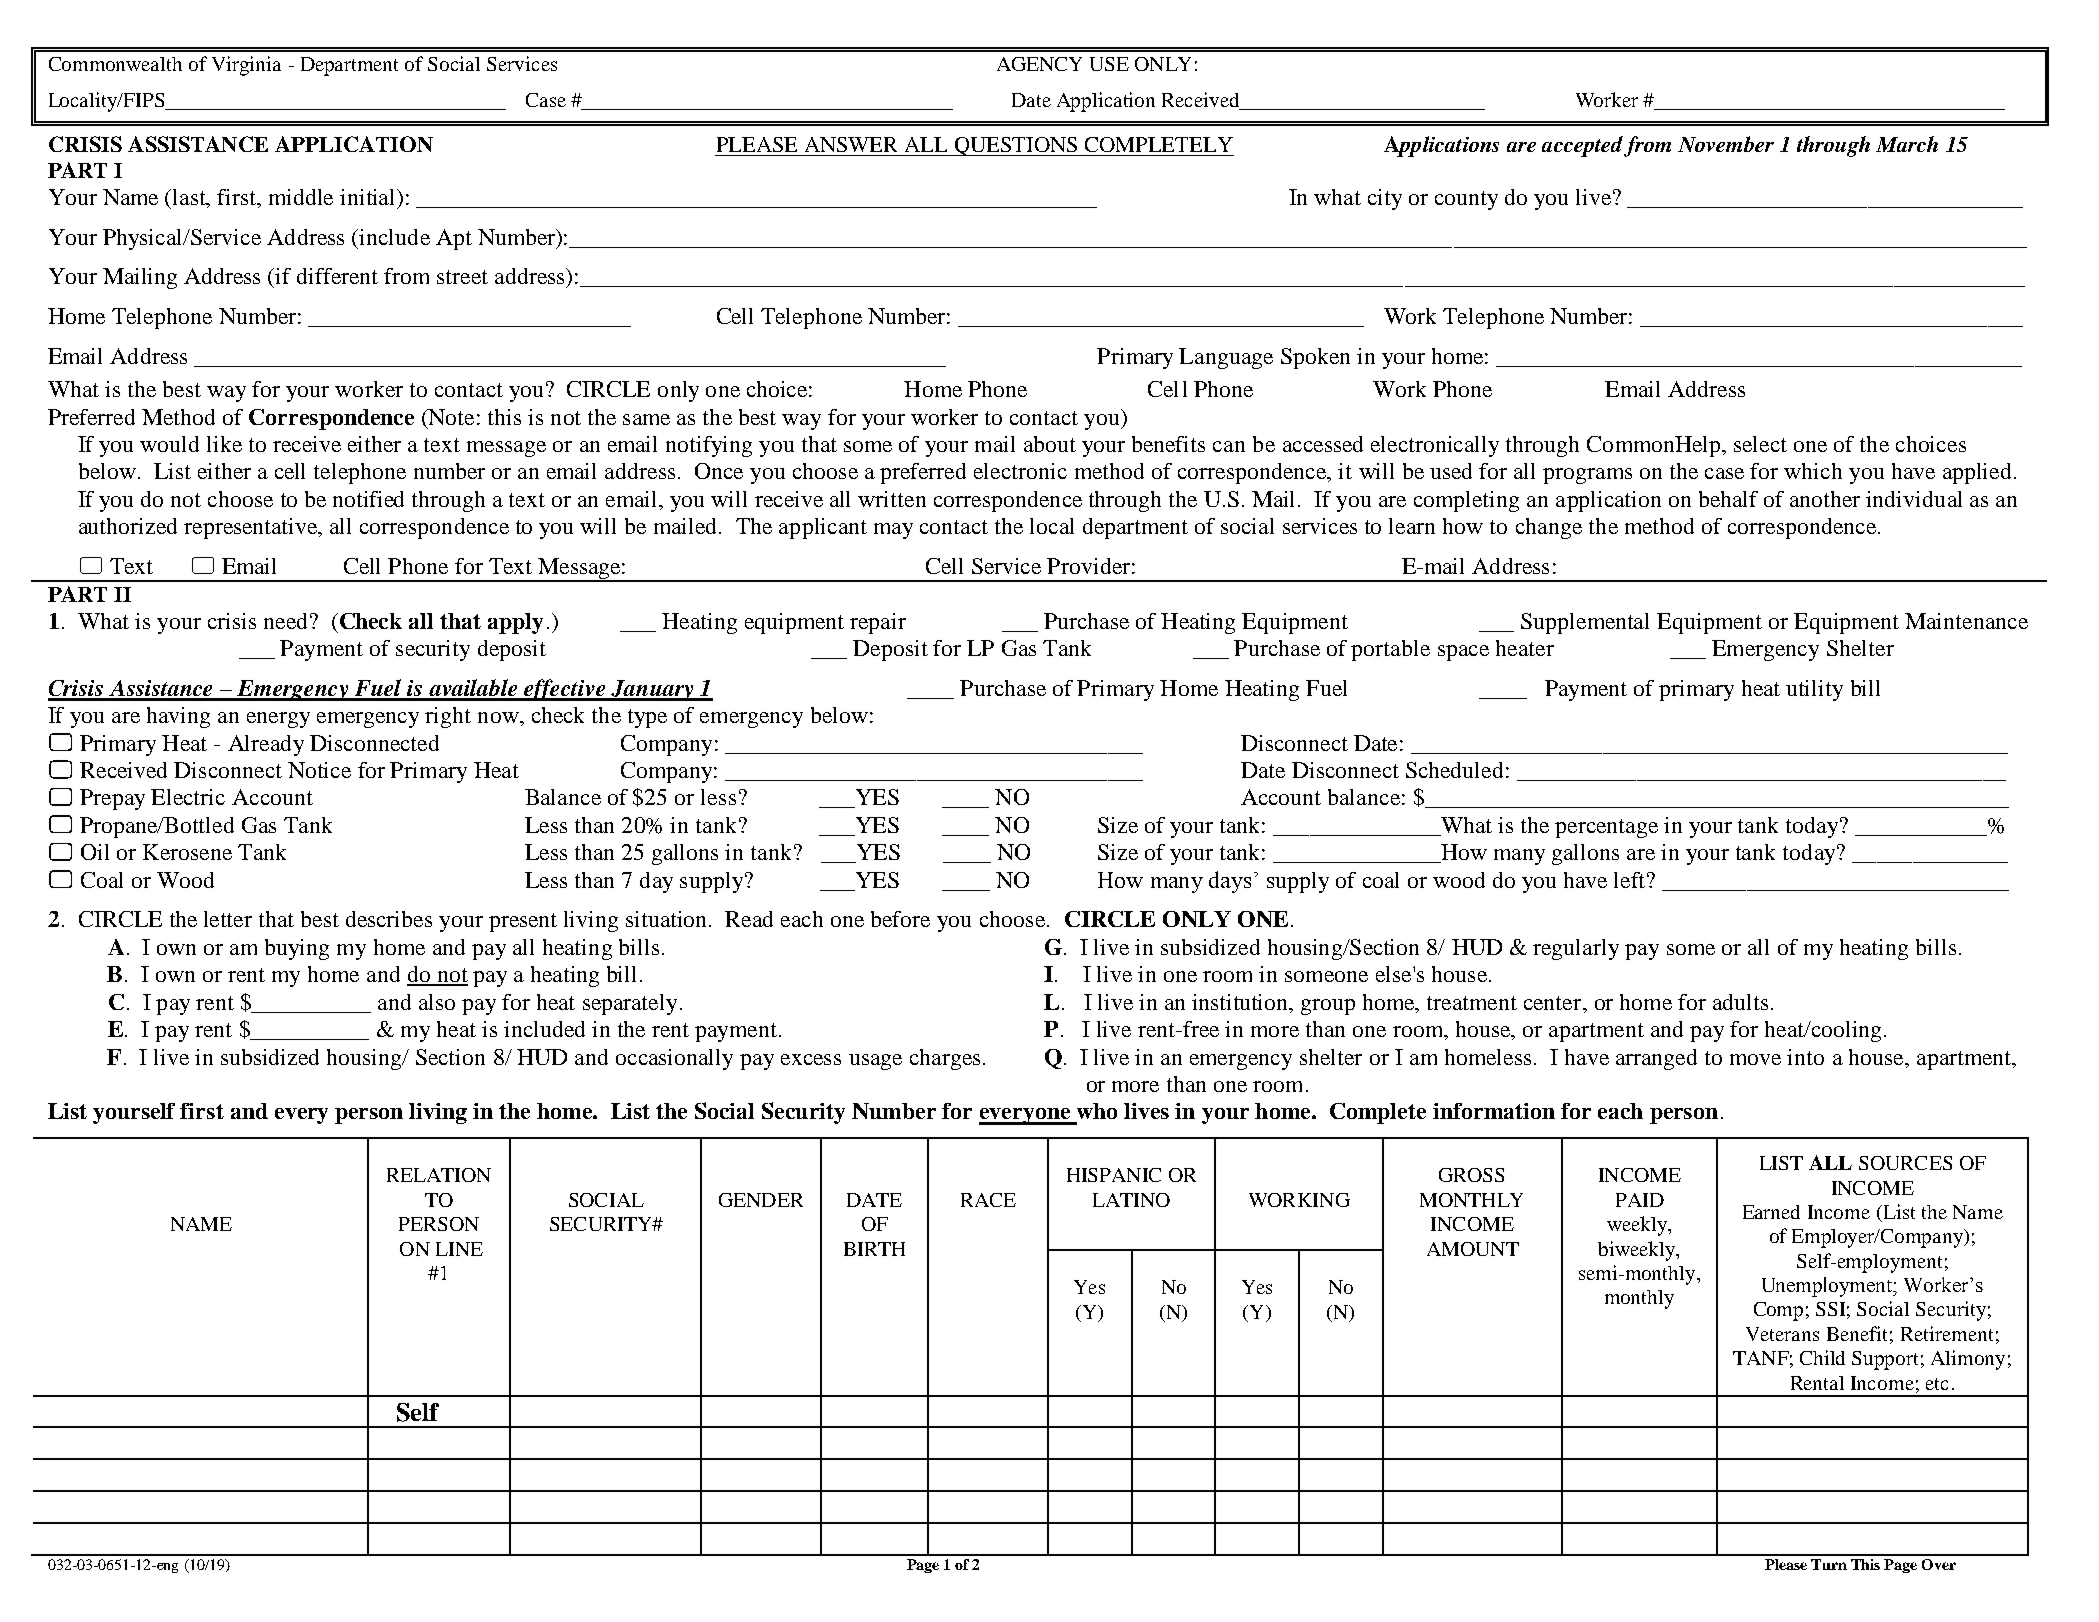  What do you see at coordinates (1728, 499) in the screenshot?
I see `behalf` at bounding box center [1728, 499].
